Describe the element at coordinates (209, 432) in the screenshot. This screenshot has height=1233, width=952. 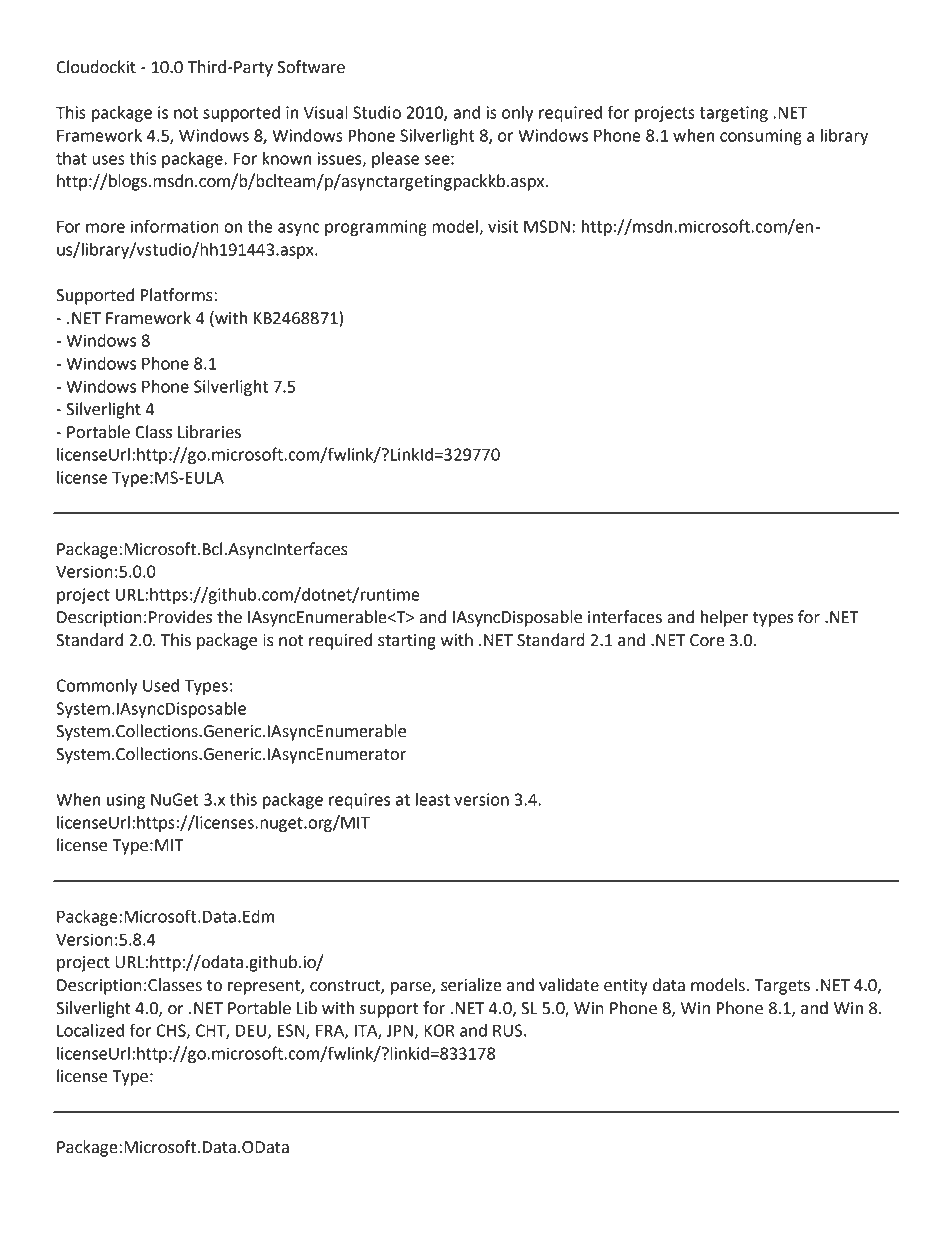
I see `Libraries` at that location.
